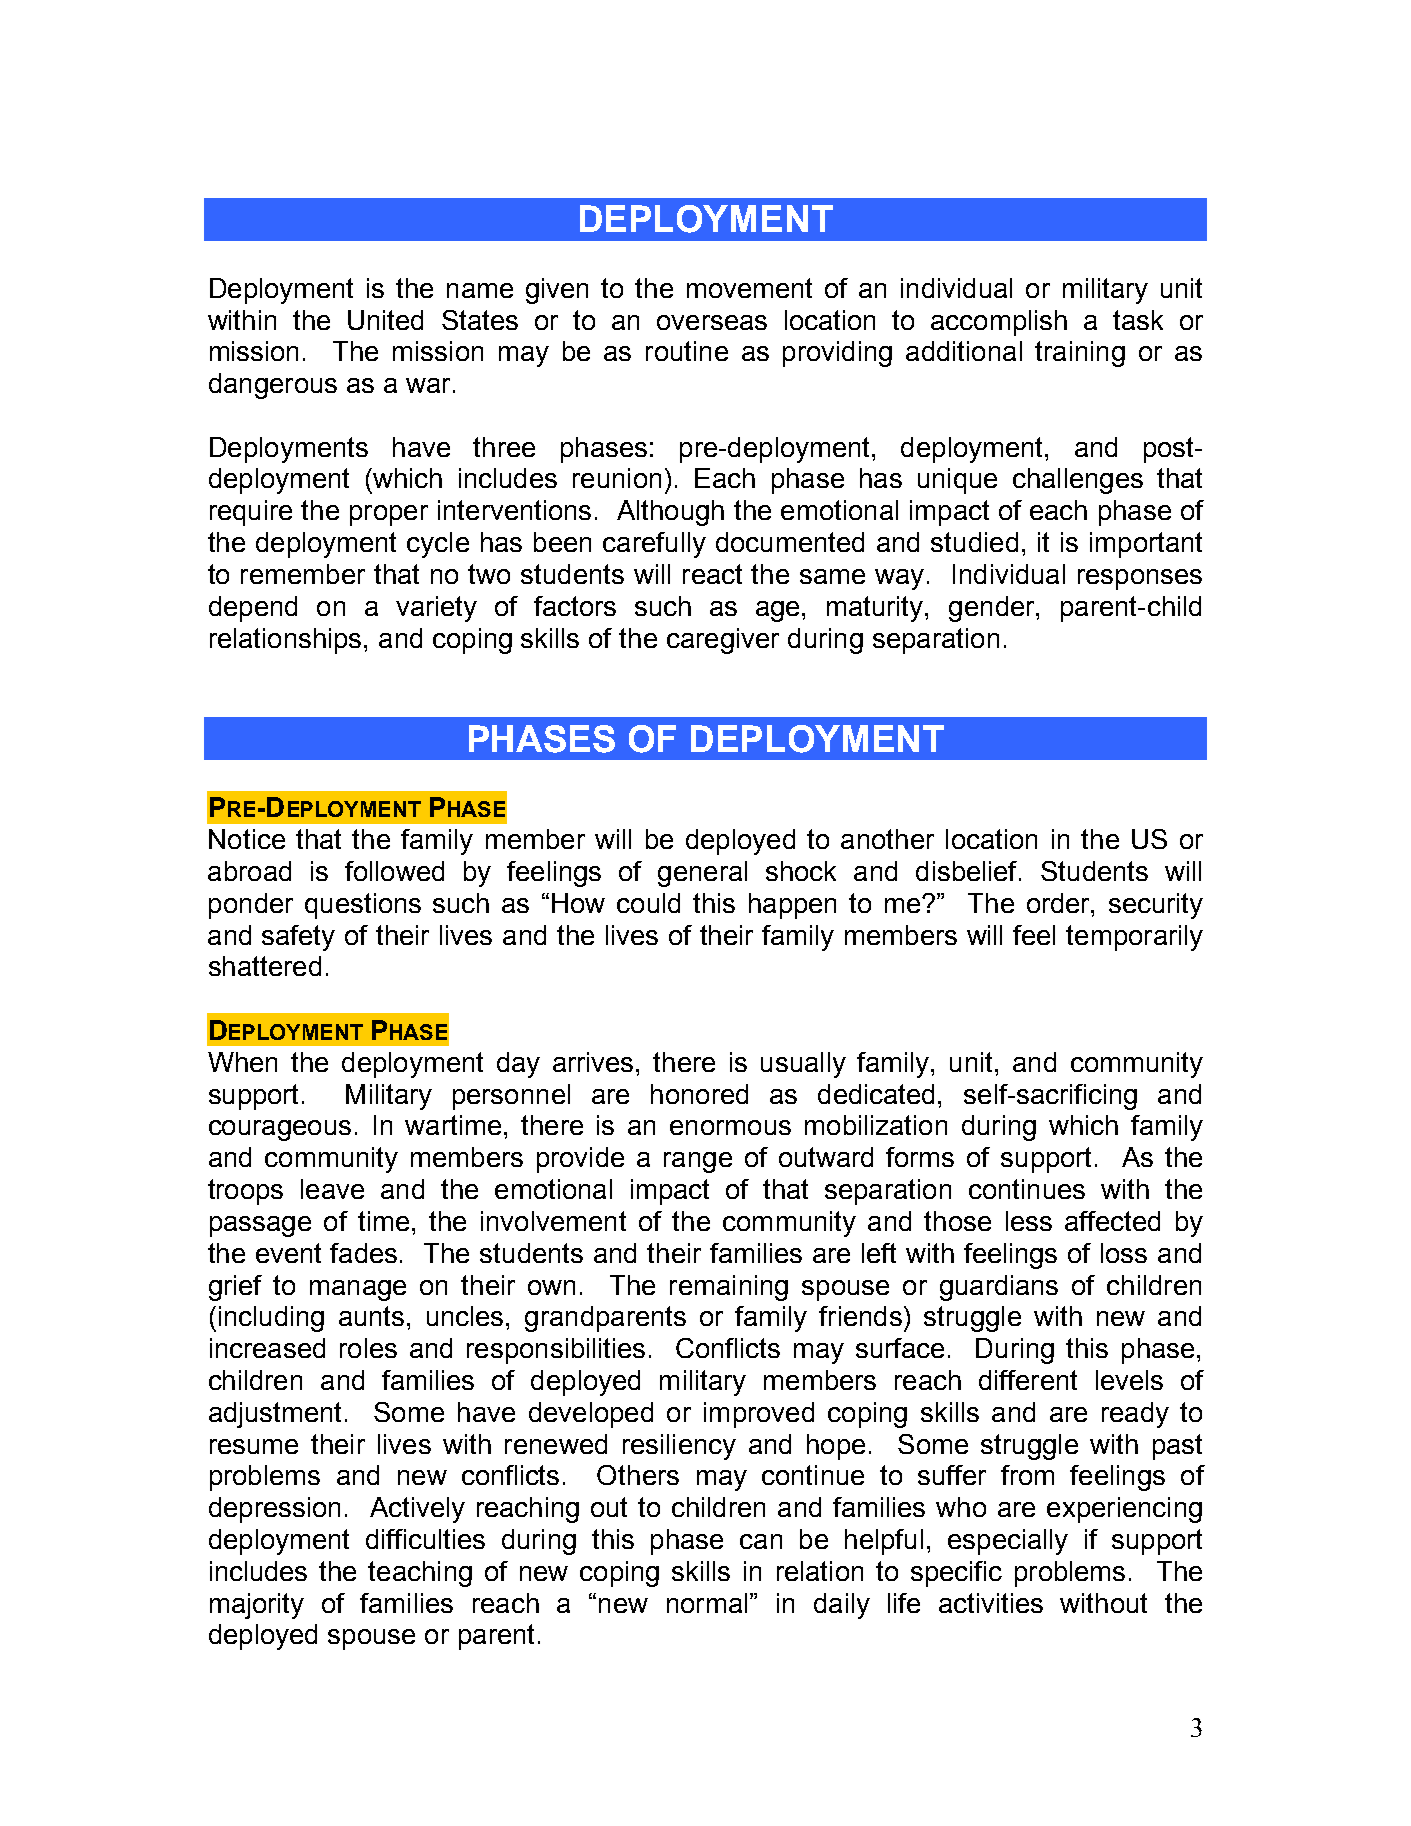 The height and width of the screenshot is (1826, 1411). I want to click on safety, so click(298, 938).
